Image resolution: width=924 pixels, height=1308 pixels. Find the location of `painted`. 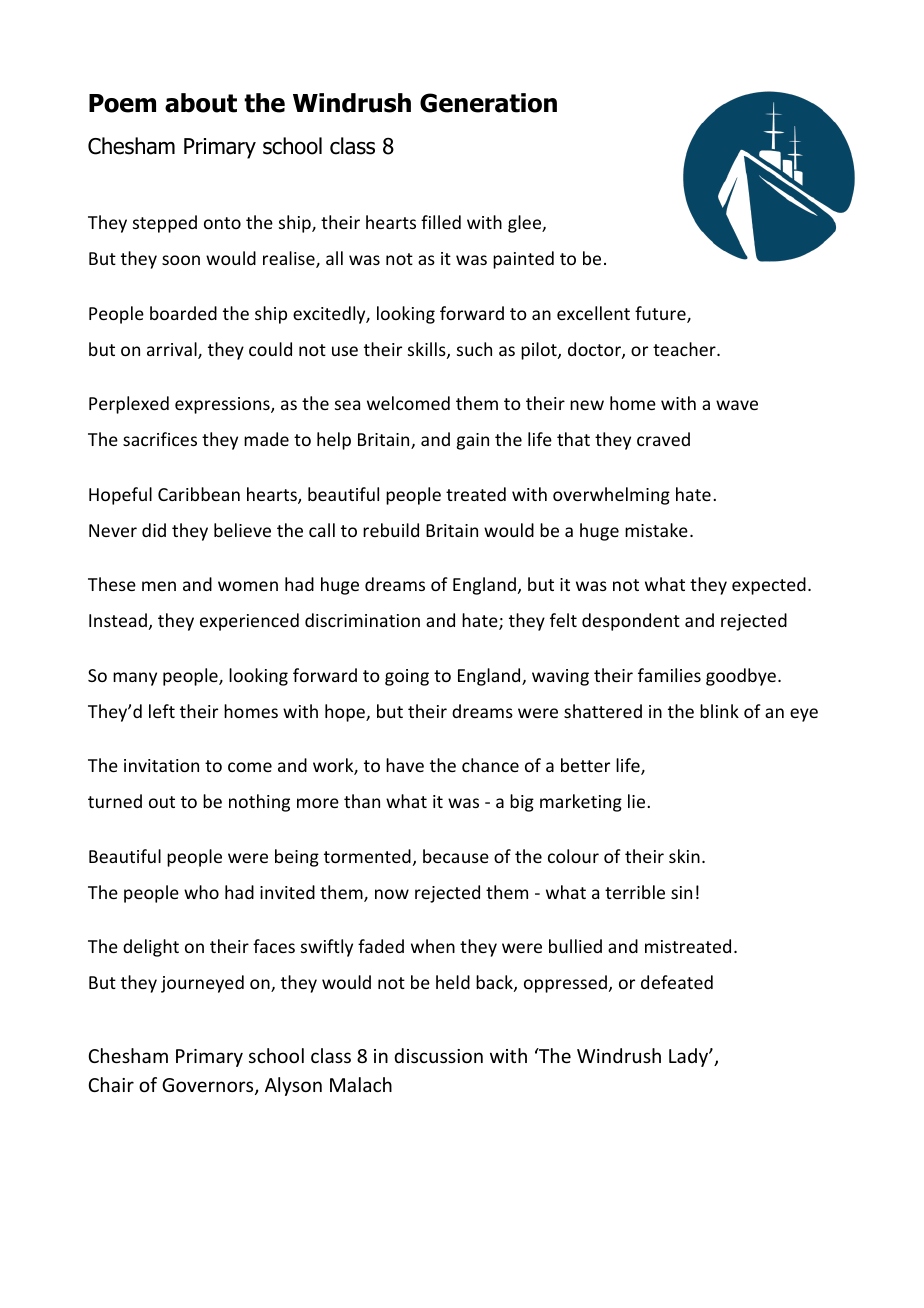

painted is located at coordinates (523, 260).
